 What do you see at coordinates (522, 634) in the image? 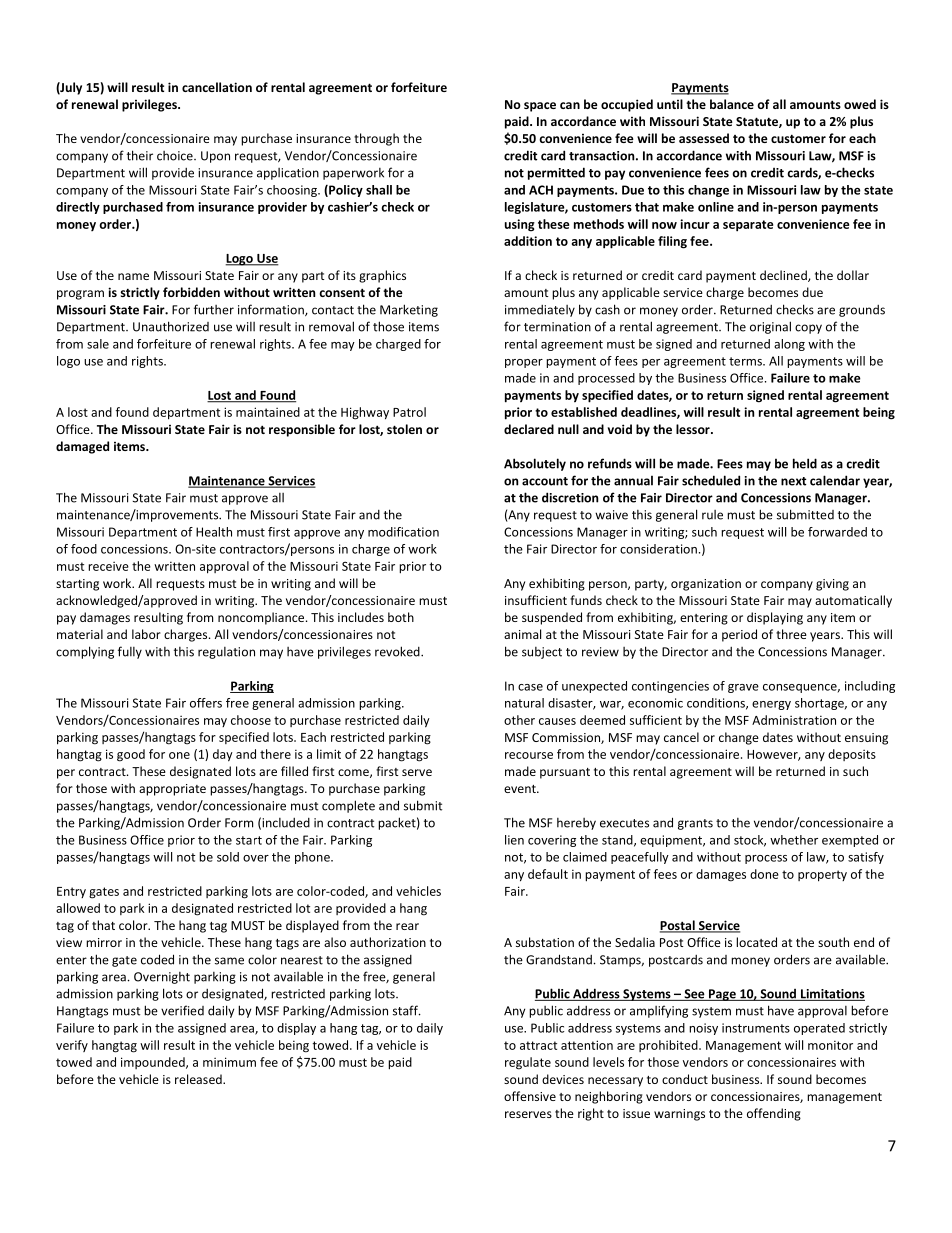
I see `animal` at bounding box center [522, 634].
